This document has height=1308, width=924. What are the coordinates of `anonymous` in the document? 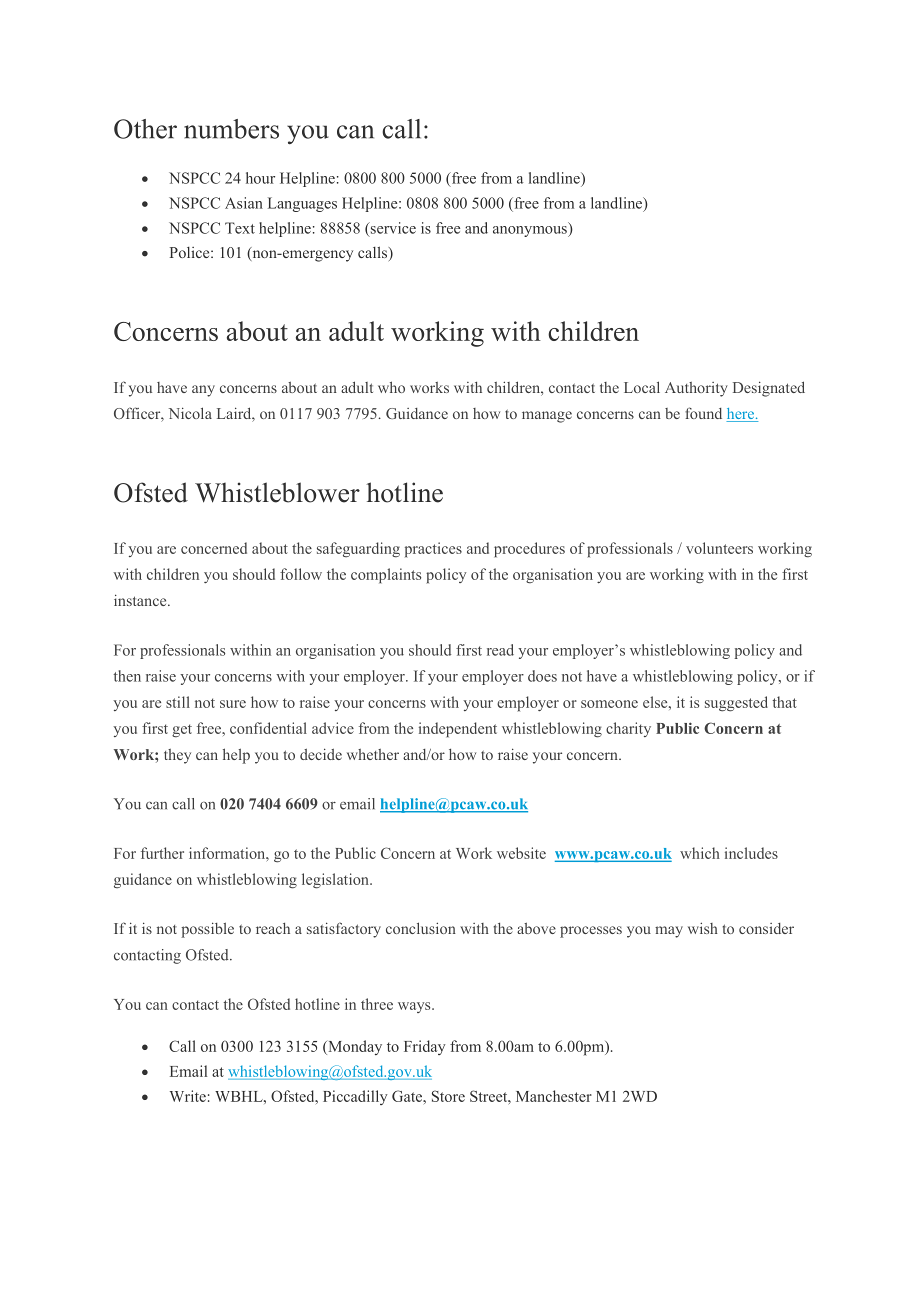 It's located at (531, 231).
